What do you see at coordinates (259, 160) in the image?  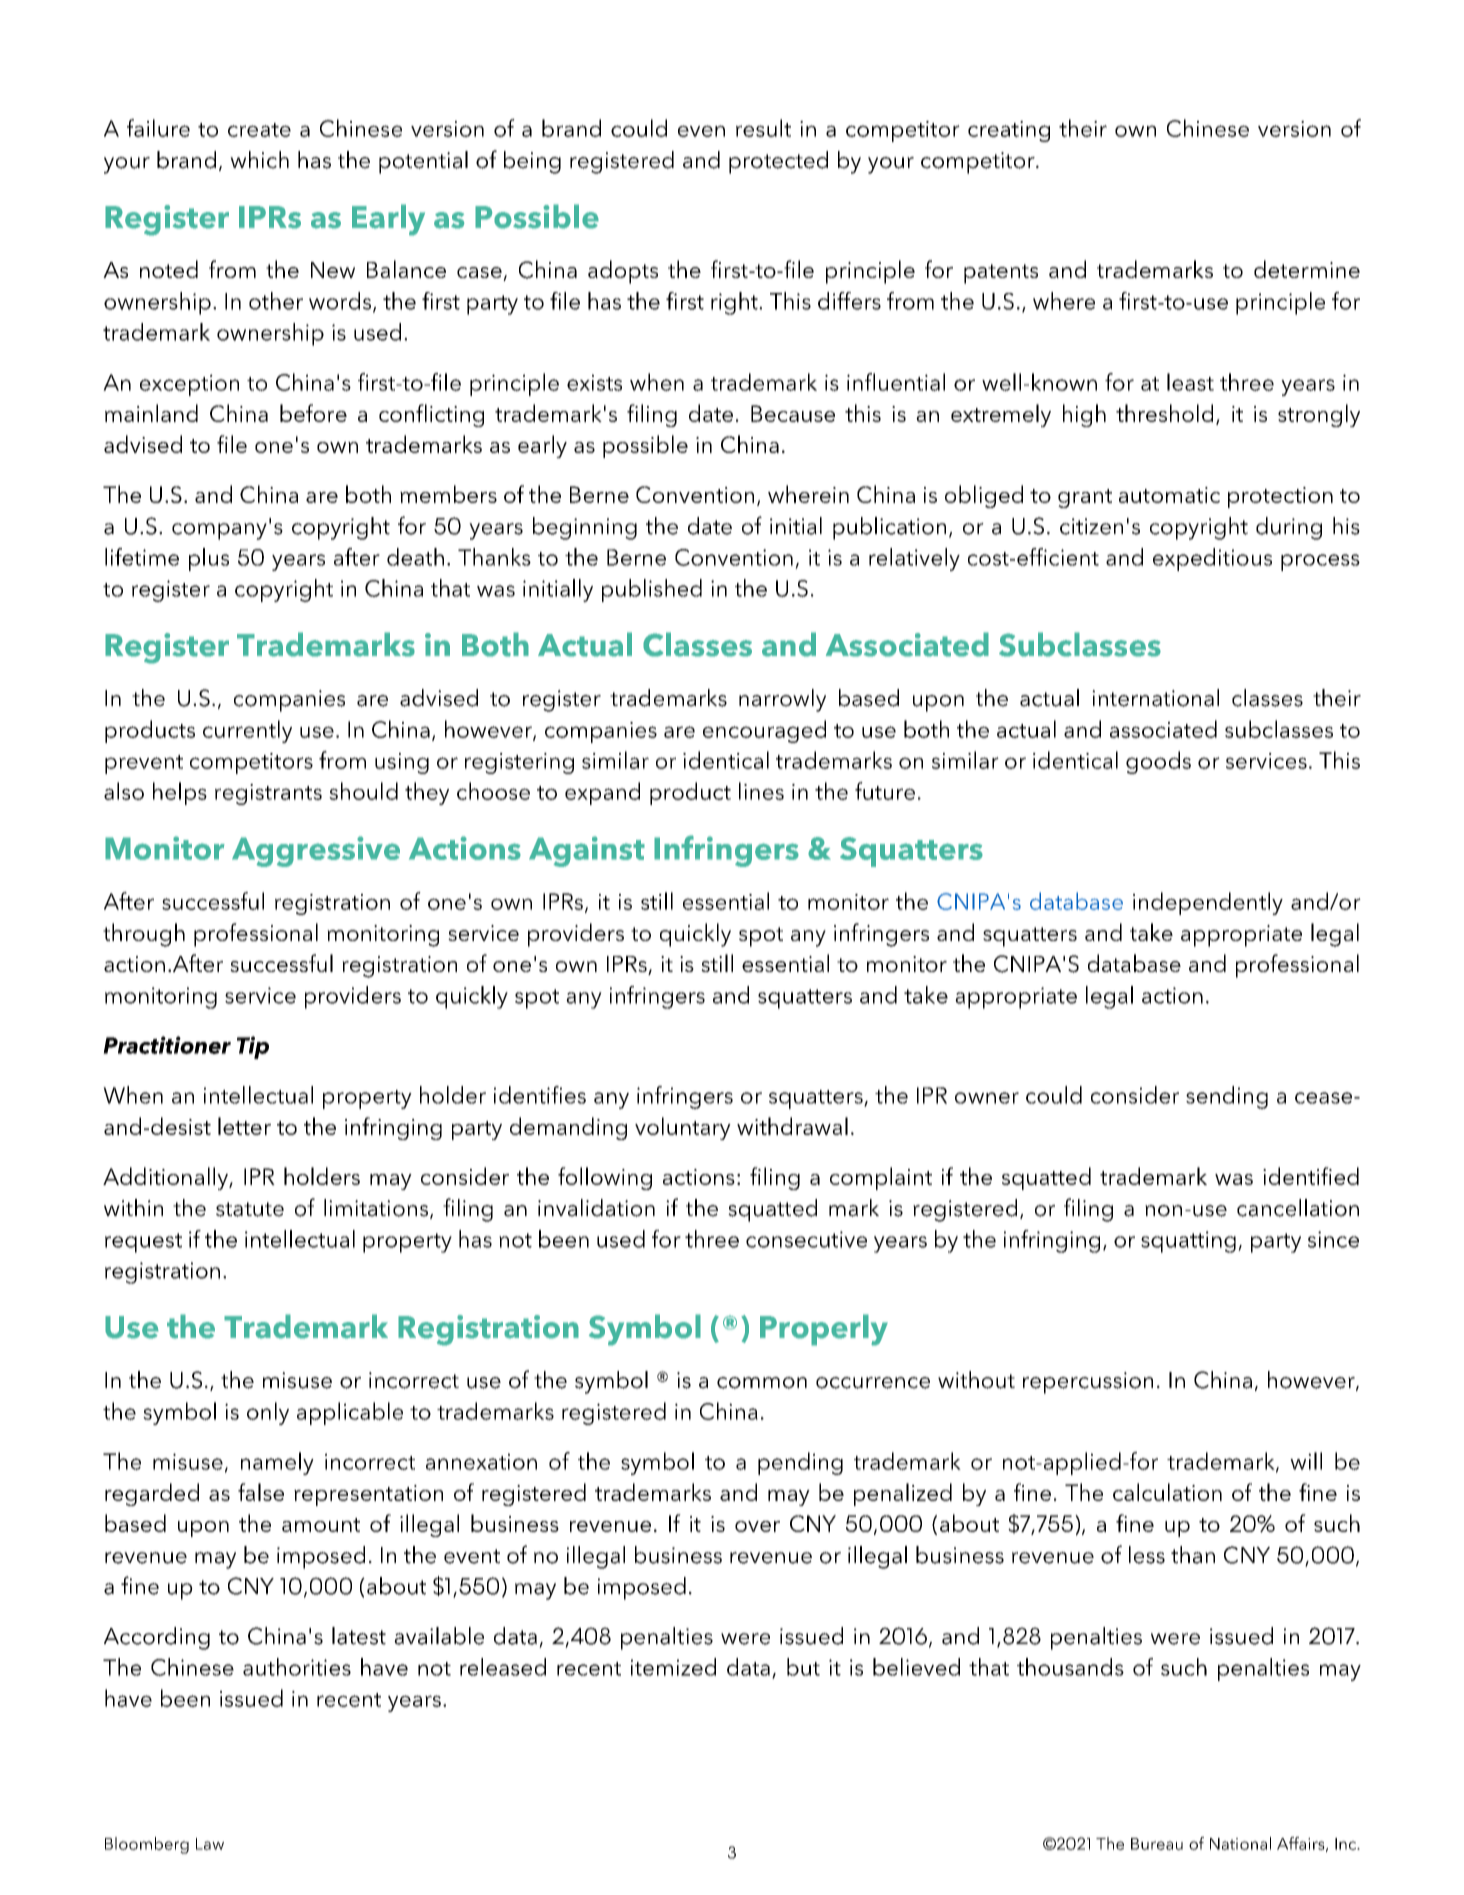 I see `which` at bounding box center [259, 160].
